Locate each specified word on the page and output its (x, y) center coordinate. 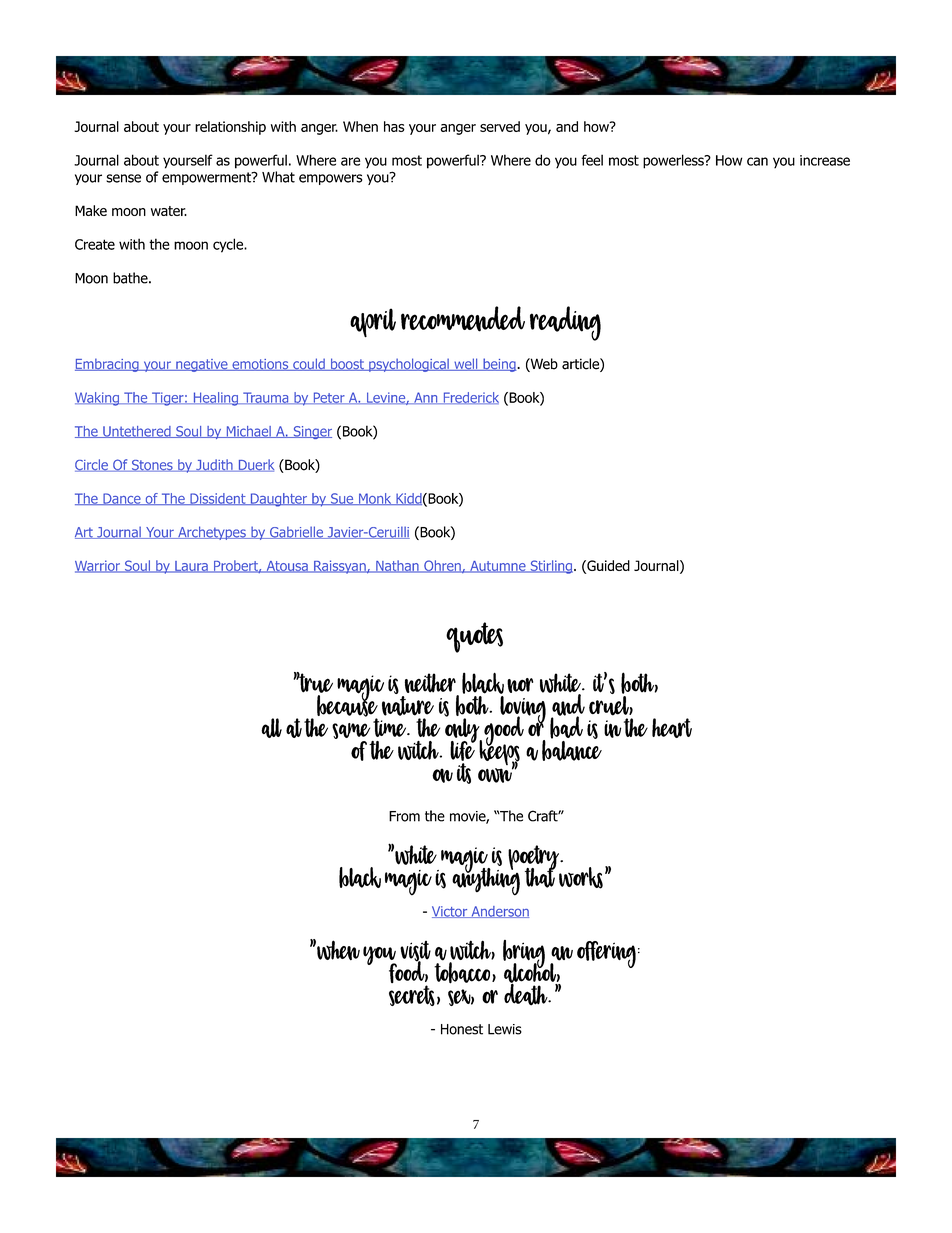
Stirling (550, 567)
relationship (230, 128)
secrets (412, 995)
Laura (191, 567)
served (500, 126)
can (757, 161)
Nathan (397, 566)
